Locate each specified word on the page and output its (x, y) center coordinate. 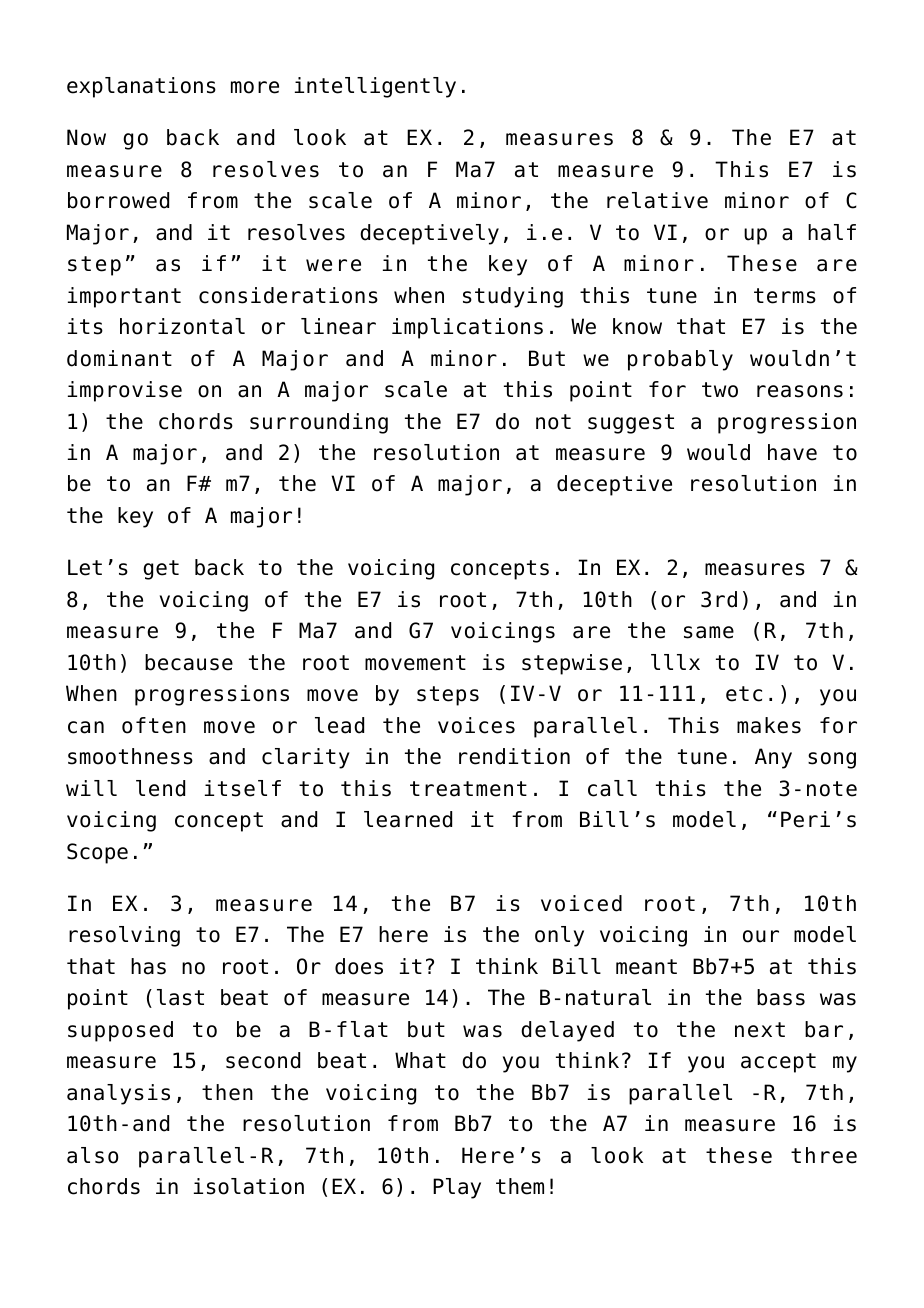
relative (657, 200)
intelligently (375, 87)
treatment (468, 789)
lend (160, 788)
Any (773, 758)
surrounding (319, 423)
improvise (125, 391)
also (92, 1155)
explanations (141, 87)
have (792, 452)
